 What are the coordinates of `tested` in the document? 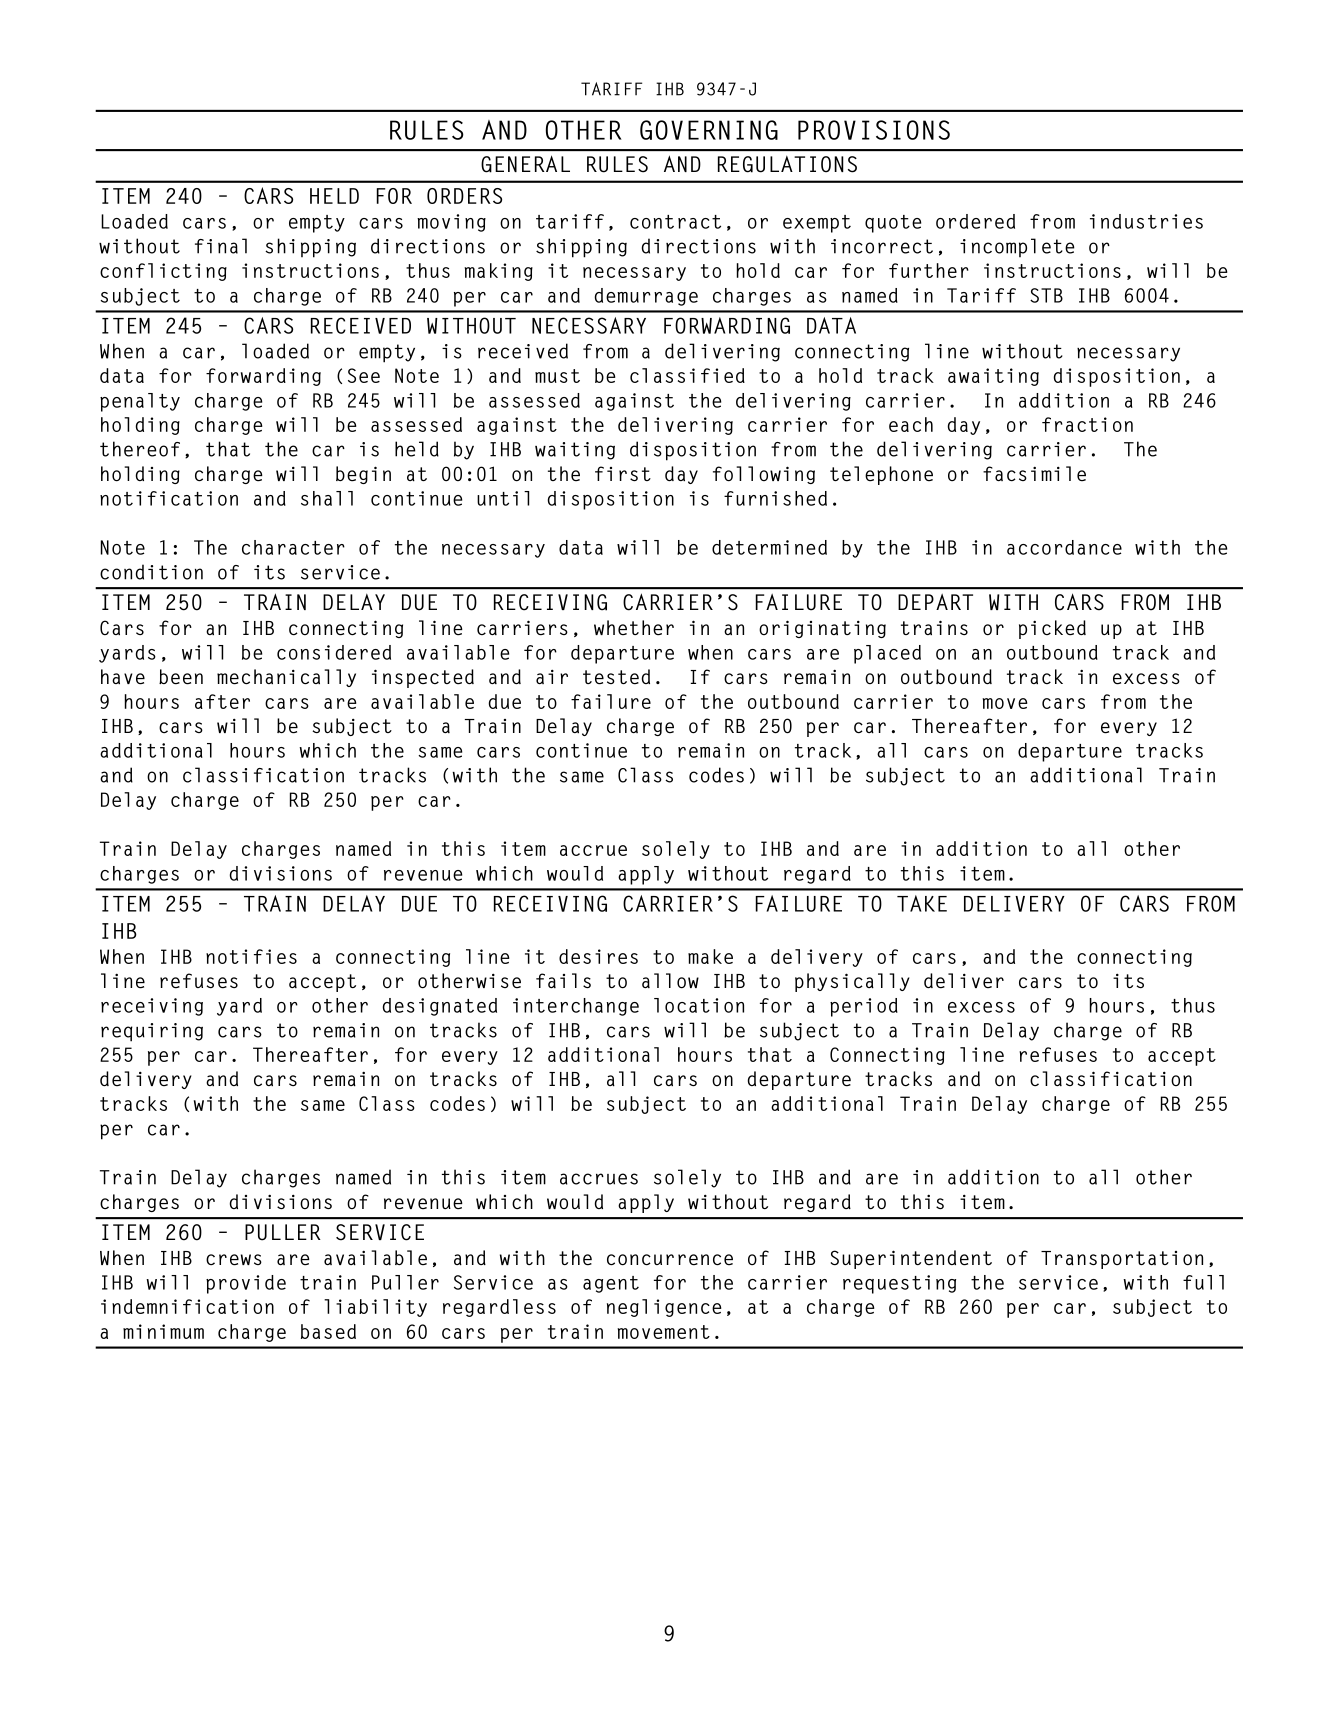 It's located at (616, 677).
